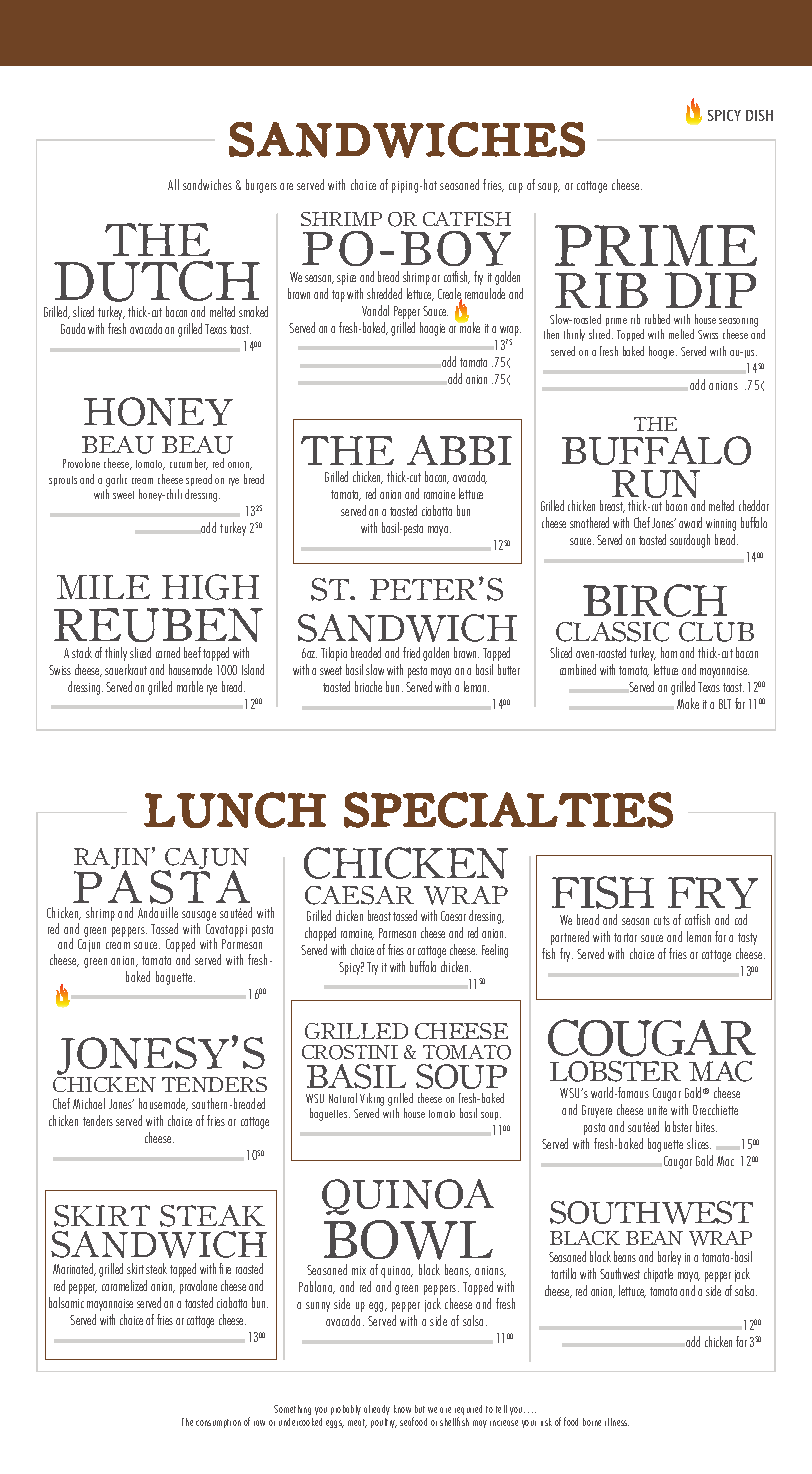 The height and width of the screenshot is (1474, 812). What do you see at coordinates (516, 188) in the screenshot?
I see `cup` at bounding box center [516, 188].
